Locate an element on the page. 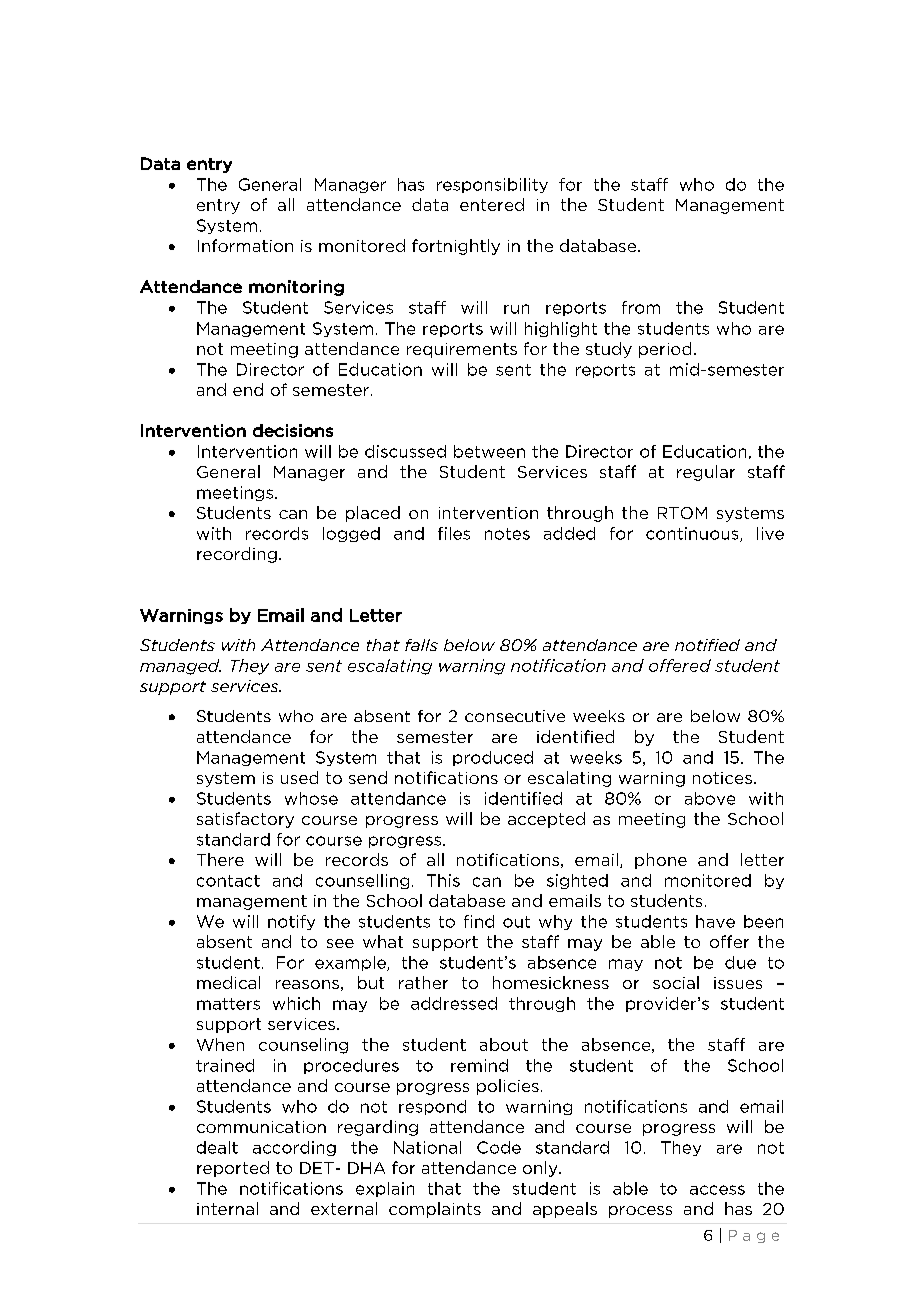  files is located at coordinates (454, 533).
